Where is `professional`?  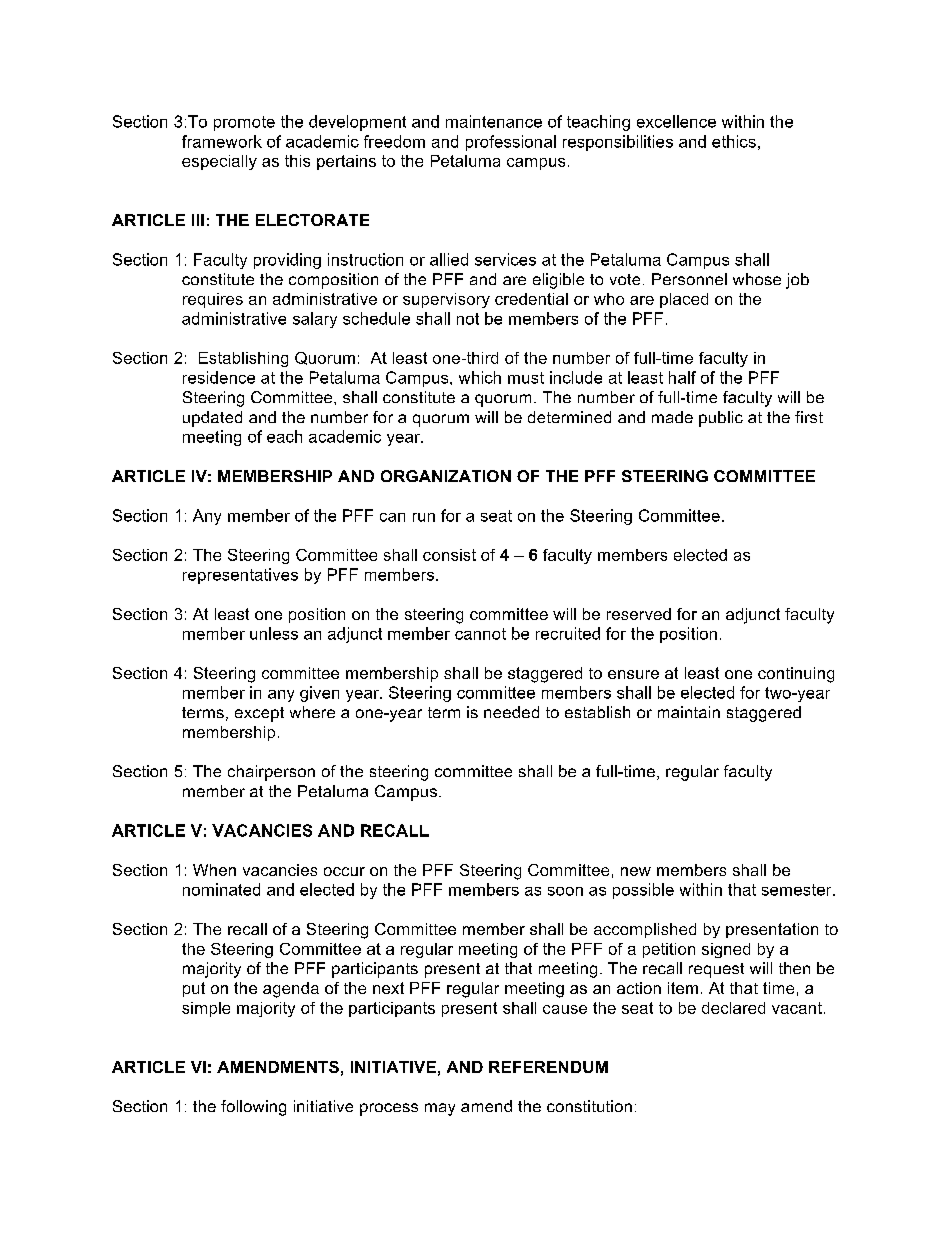 professional is located at coordinates (511, 143).
